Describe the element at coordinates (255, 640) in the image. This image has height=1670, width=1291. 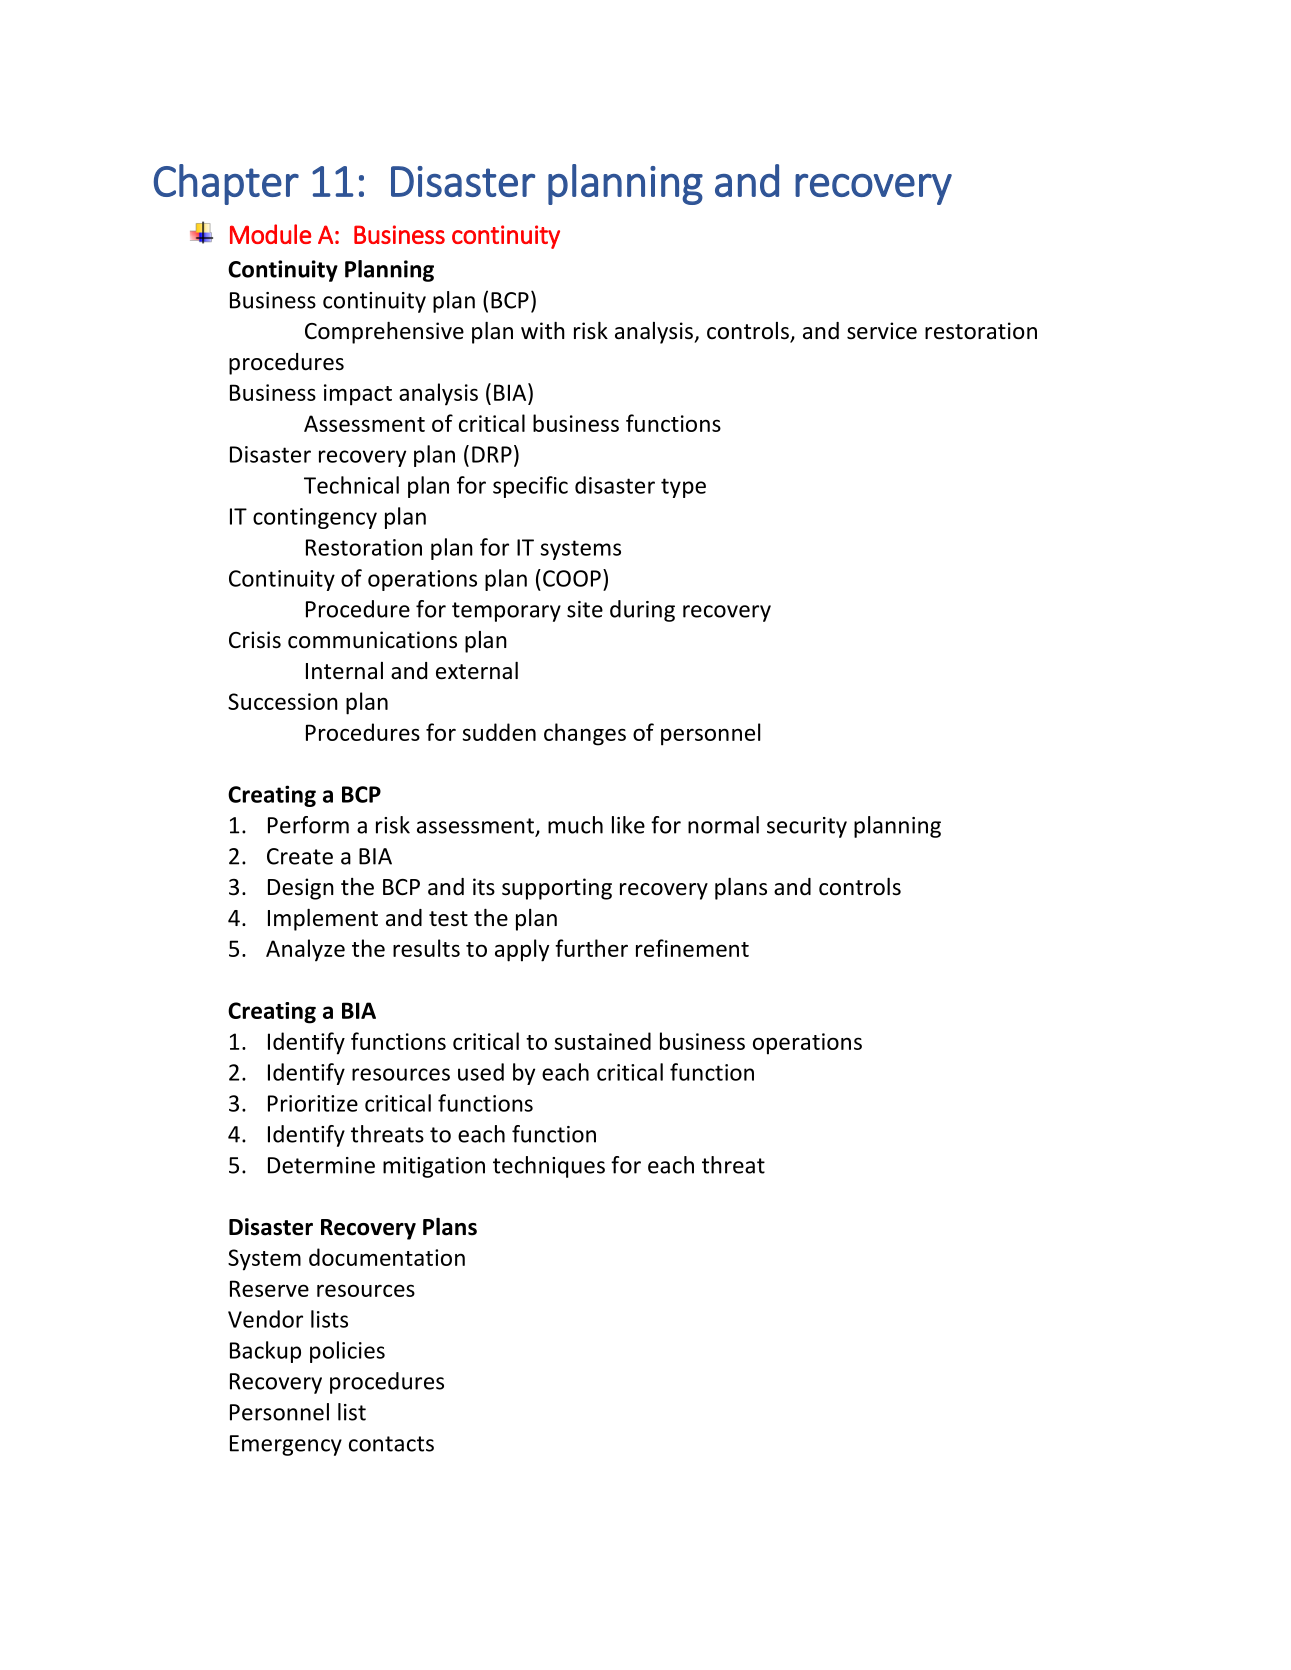
I see `Crisis` at that location.
